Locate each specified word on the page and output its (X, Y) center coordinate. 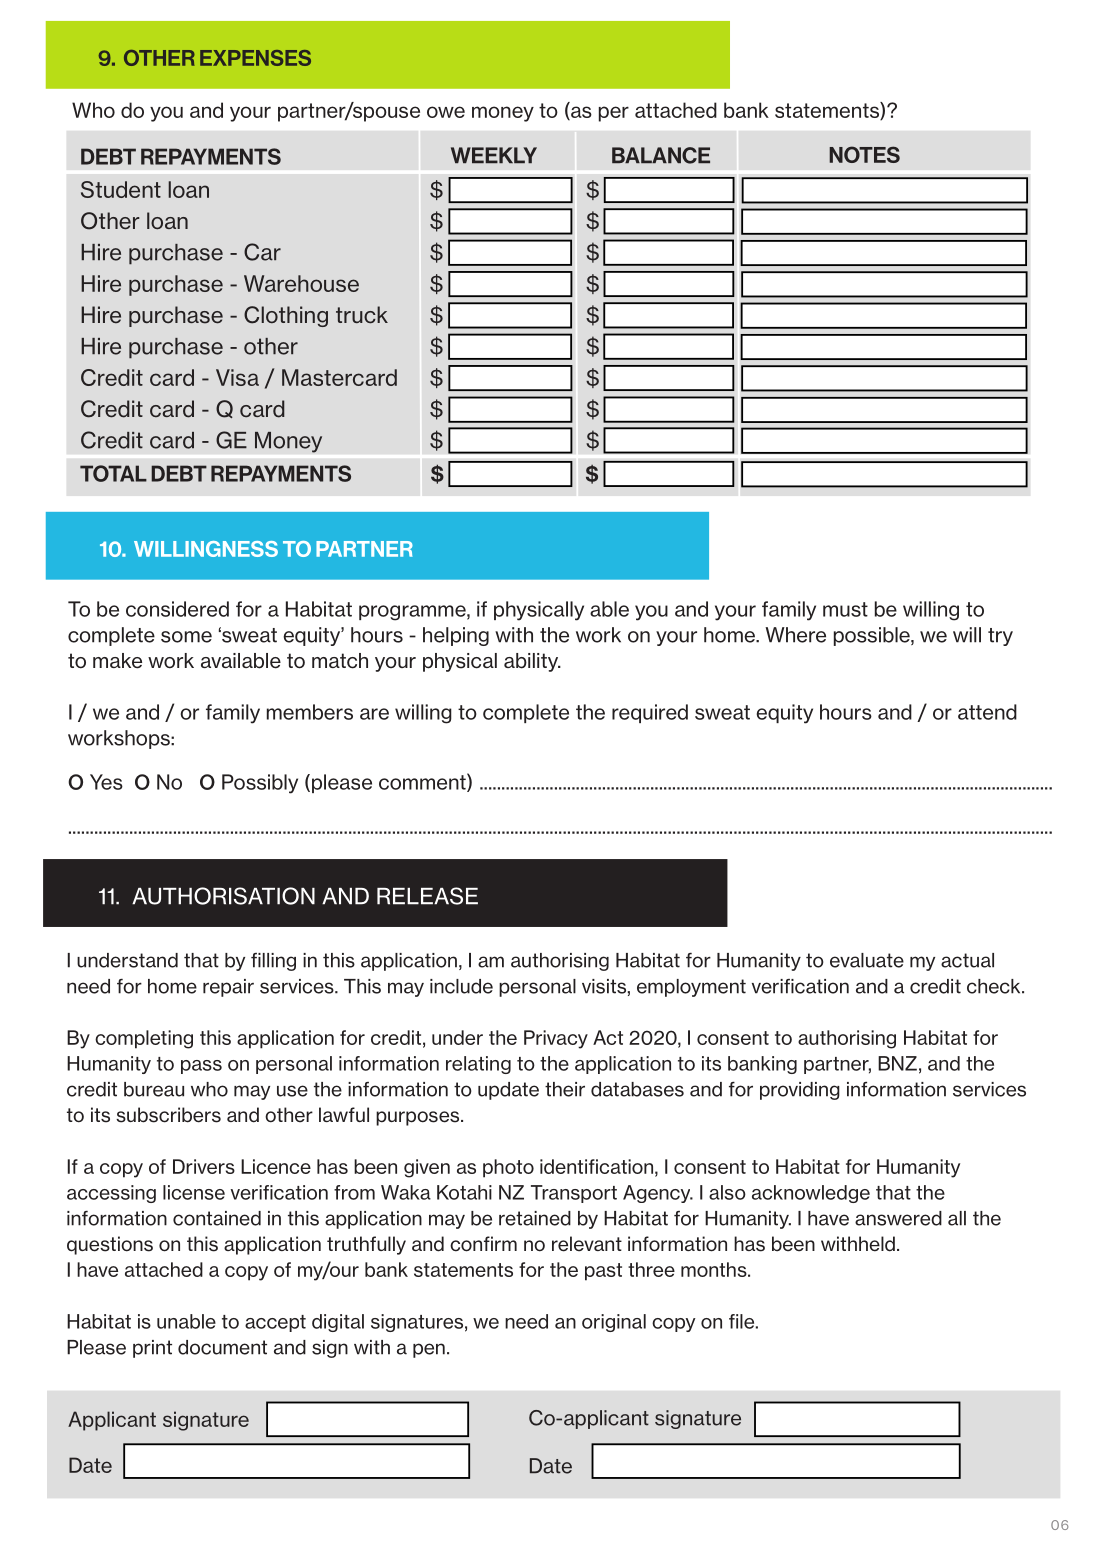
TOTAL (113, 473)
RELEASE (427, 896)
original (614, 1323)
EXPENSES (255, 58)
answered (898, 1218)
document (222, 1347)
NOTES (864, 154)
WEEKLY (494, 155)
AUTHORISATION (223, 896)
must (845, 609)
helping (456, 636)
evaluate (867, 960)
